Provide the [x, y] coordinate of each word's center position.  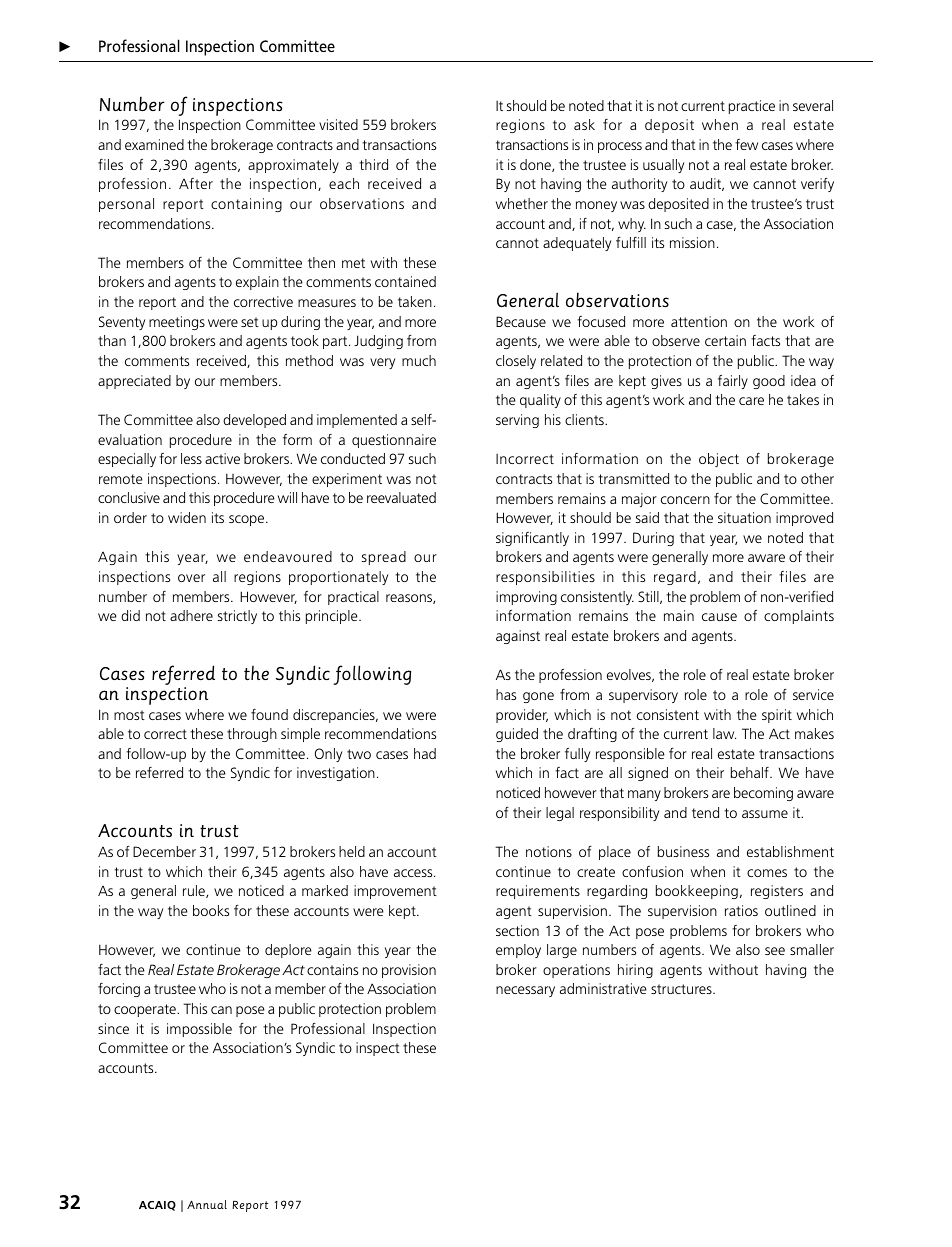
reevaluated [401, 497]
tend [705, 812]
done [536, 165]
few [746, 144]
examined [154, 144]
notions [549, 851]
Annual [207, 1204]
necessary [525, 991]
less [191, 458]
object [719, 460]
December [164, 851]
